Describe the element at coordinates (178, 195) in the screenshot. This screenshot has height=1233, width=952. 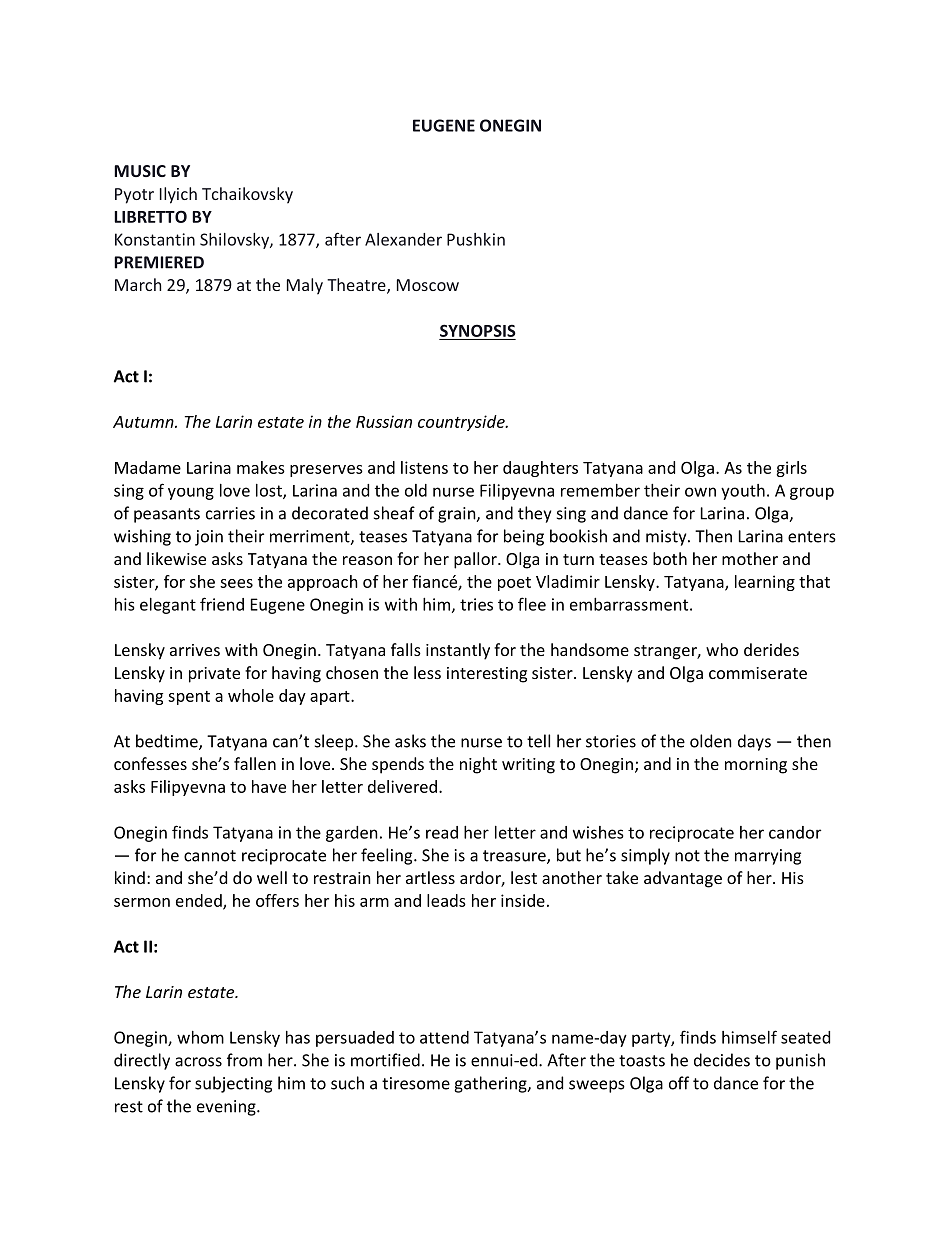
I see `Ilyich` at that location.
